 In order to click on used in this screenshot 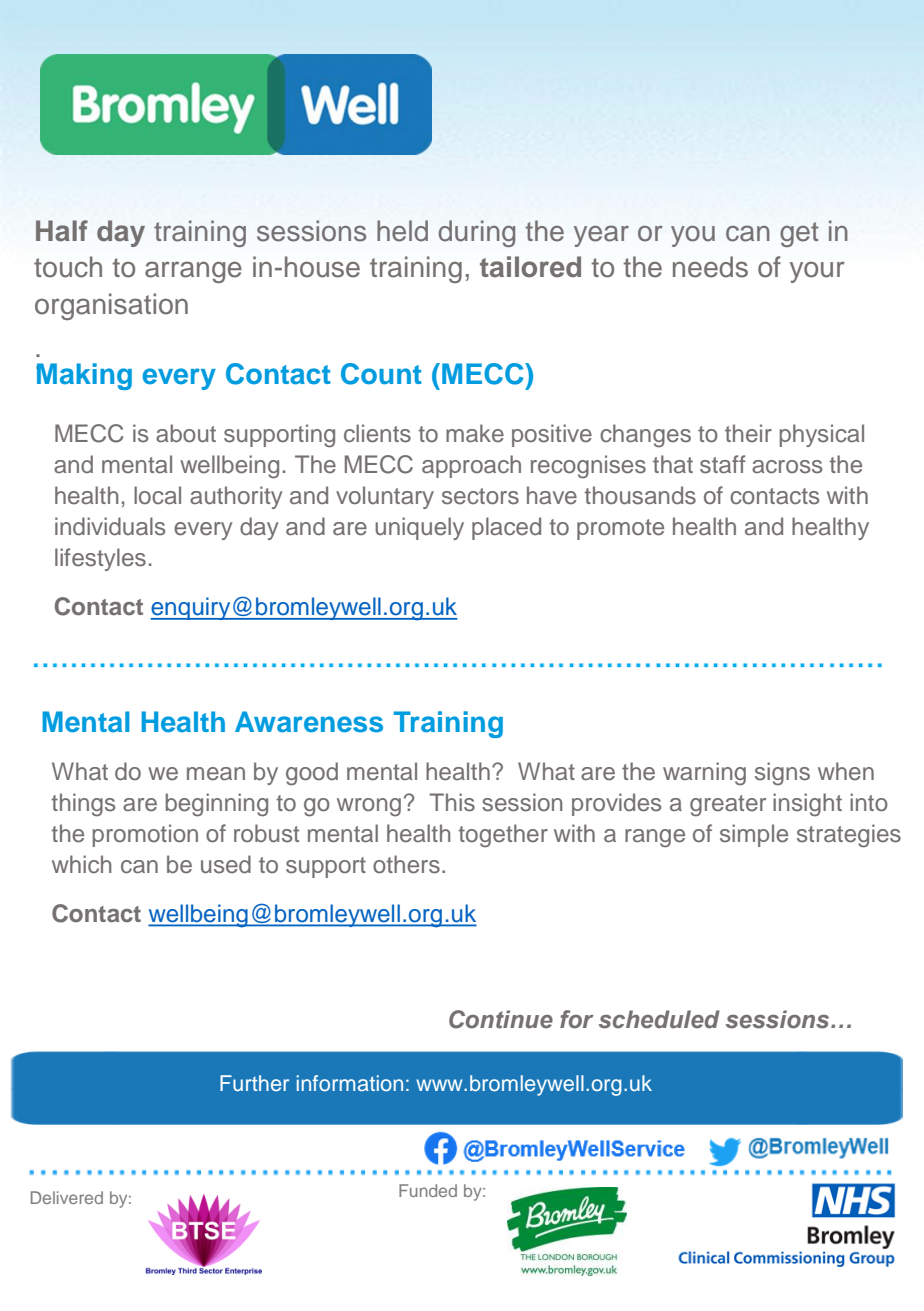, I will do `click(226, 864)`.
